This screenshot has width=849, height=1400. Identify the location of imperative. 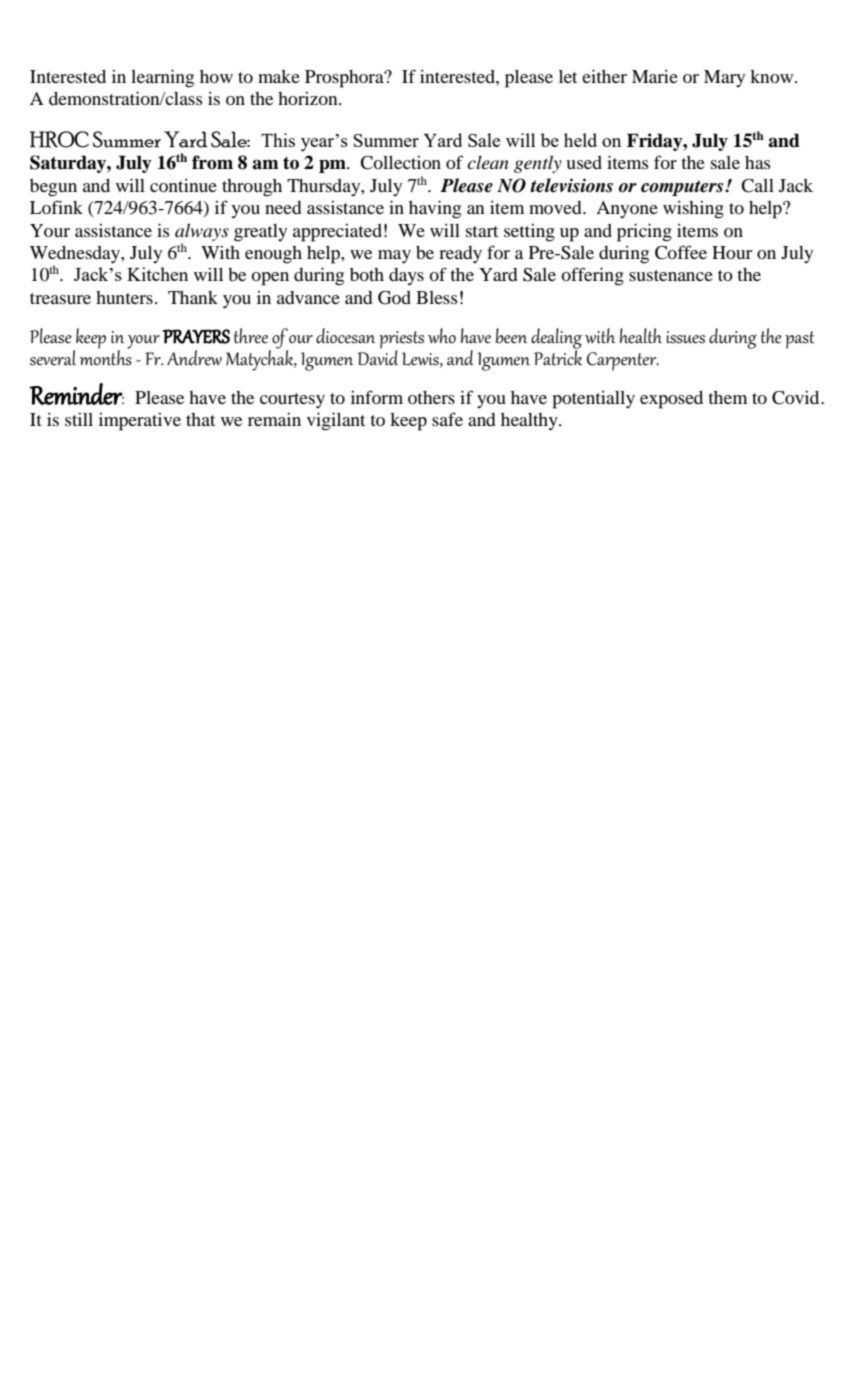
(140, 422).
